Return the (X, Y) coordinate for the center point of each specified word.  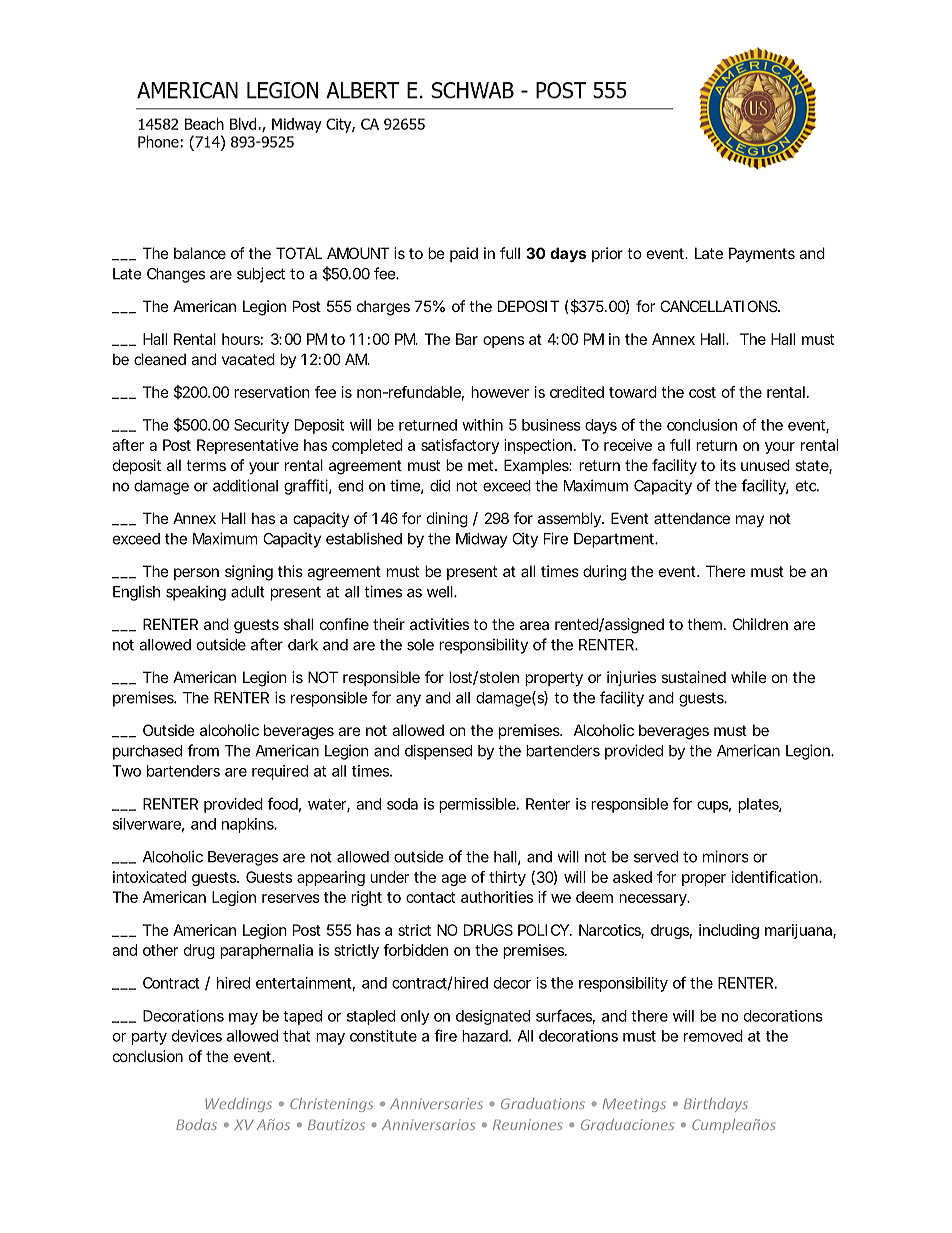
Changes (176, 275)
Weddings (238, 1105)
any (408, 700)
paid (464, 254)
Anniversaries (436, 1103)
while (749, 677)
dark (303, 645)
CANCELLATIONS (720, 306)
